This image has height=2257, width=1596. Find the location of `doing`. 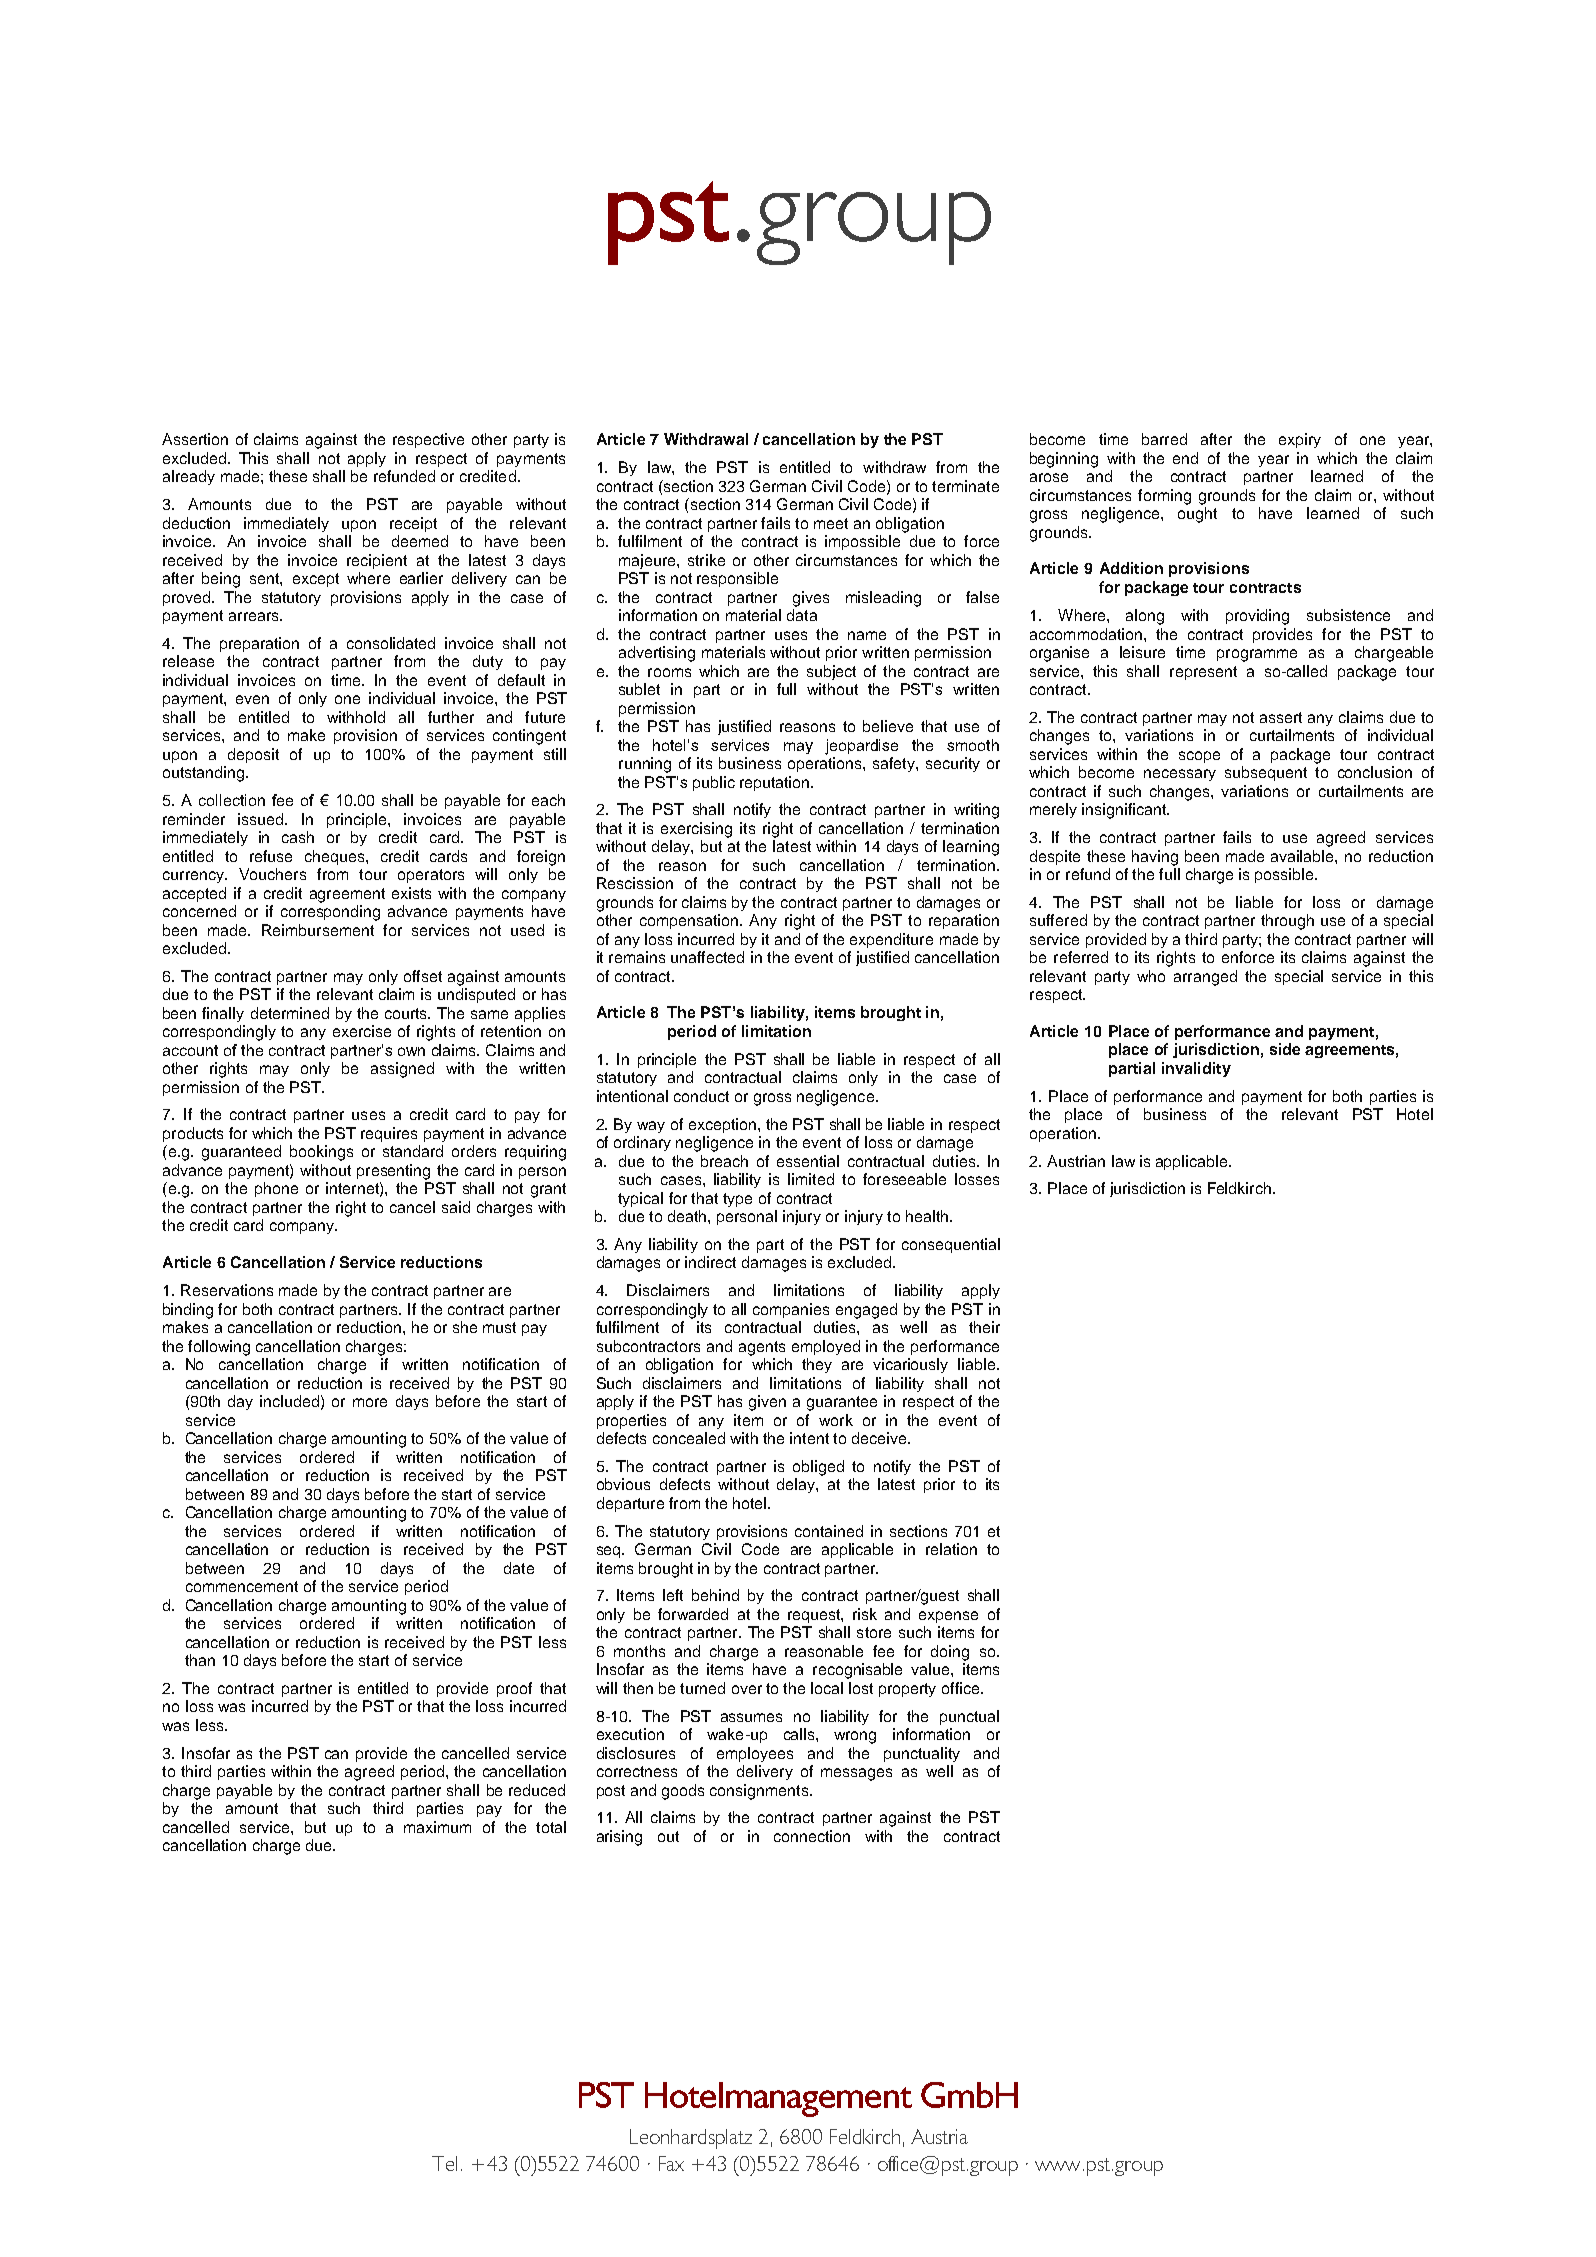

doing is located at coordinates (950, 1653).
